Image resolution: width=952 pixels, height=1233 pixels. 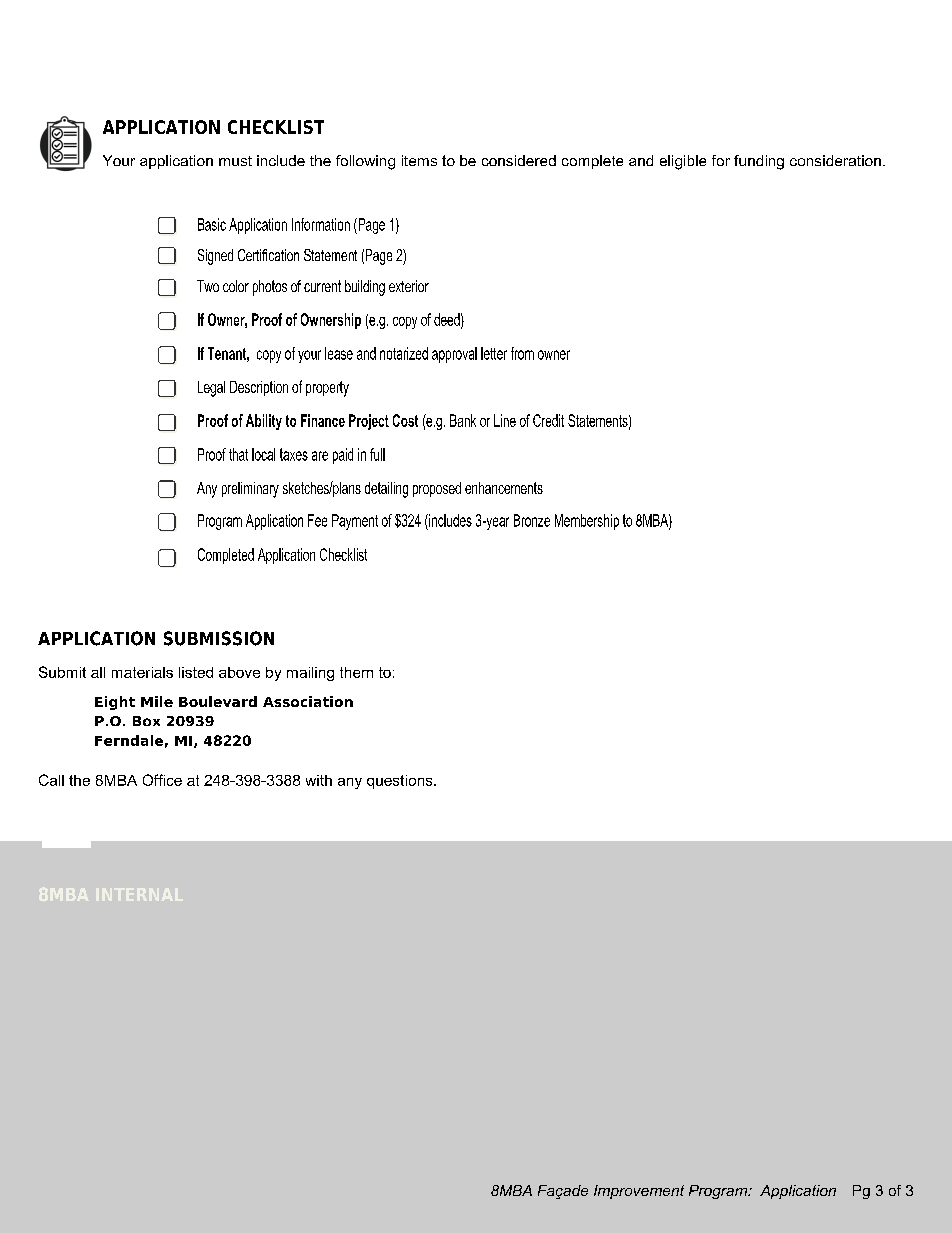 I want to click on funding, so click(x=759, y=162).
